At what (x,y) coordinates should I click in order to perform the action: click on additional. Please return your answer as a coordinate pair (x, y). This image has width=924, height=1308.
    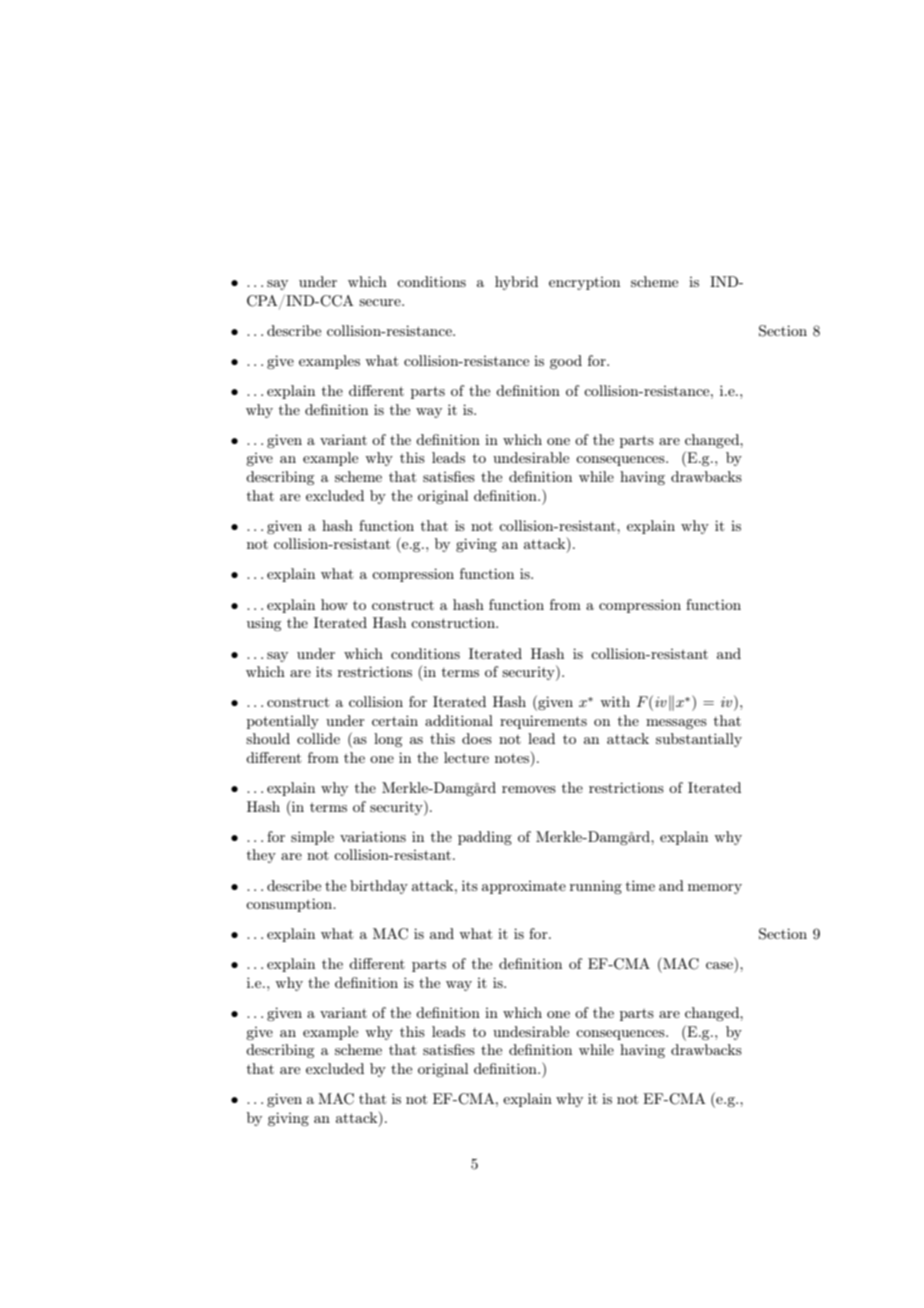
    Looking at the image, I should click on (459, 720).
